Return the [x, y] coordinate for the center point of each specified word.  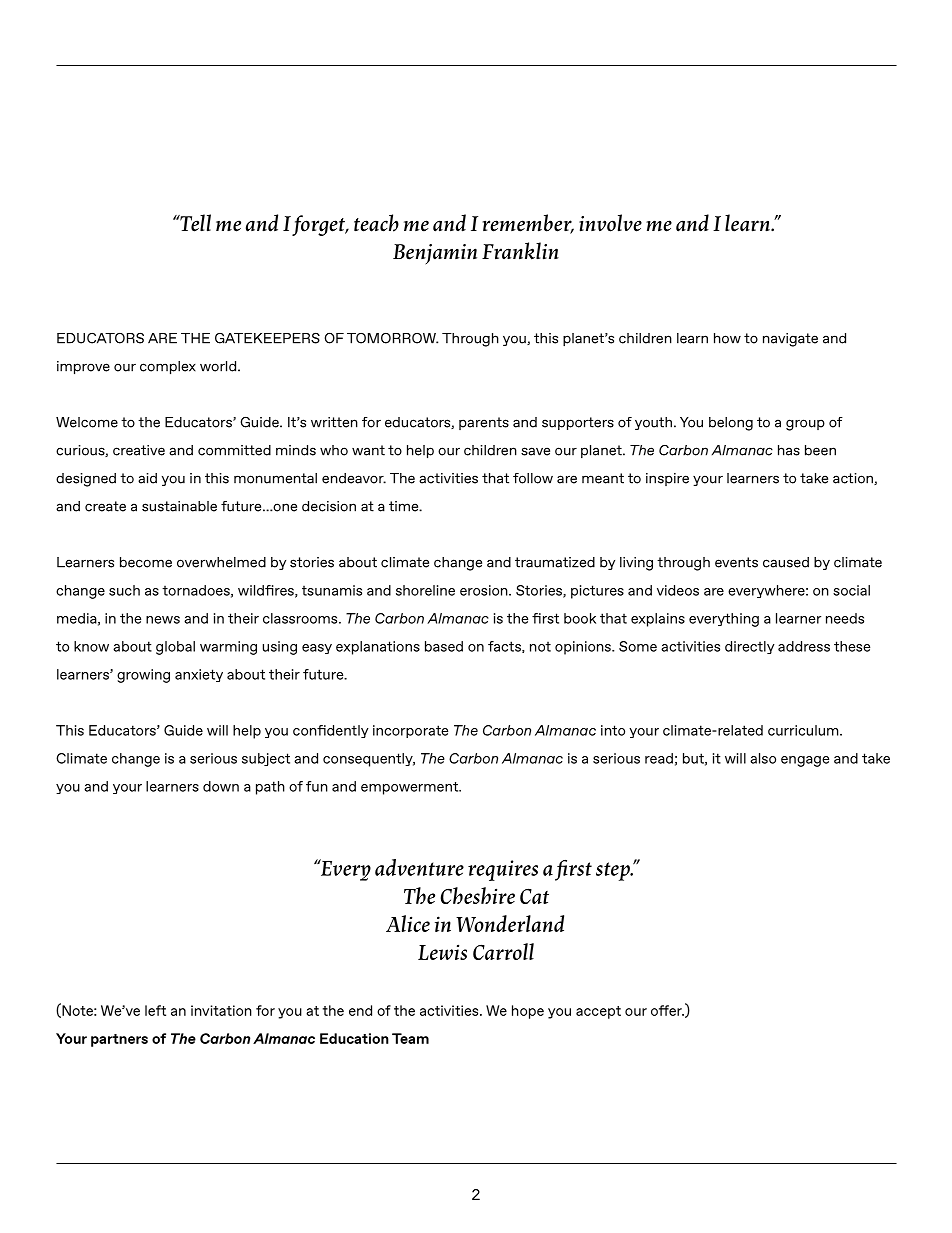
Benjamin [435, 254]
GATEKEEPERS [267, 338]
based [444, 646]
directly [750, 647]
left [155, 1010]
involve [610, 223]
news [163, 620]
